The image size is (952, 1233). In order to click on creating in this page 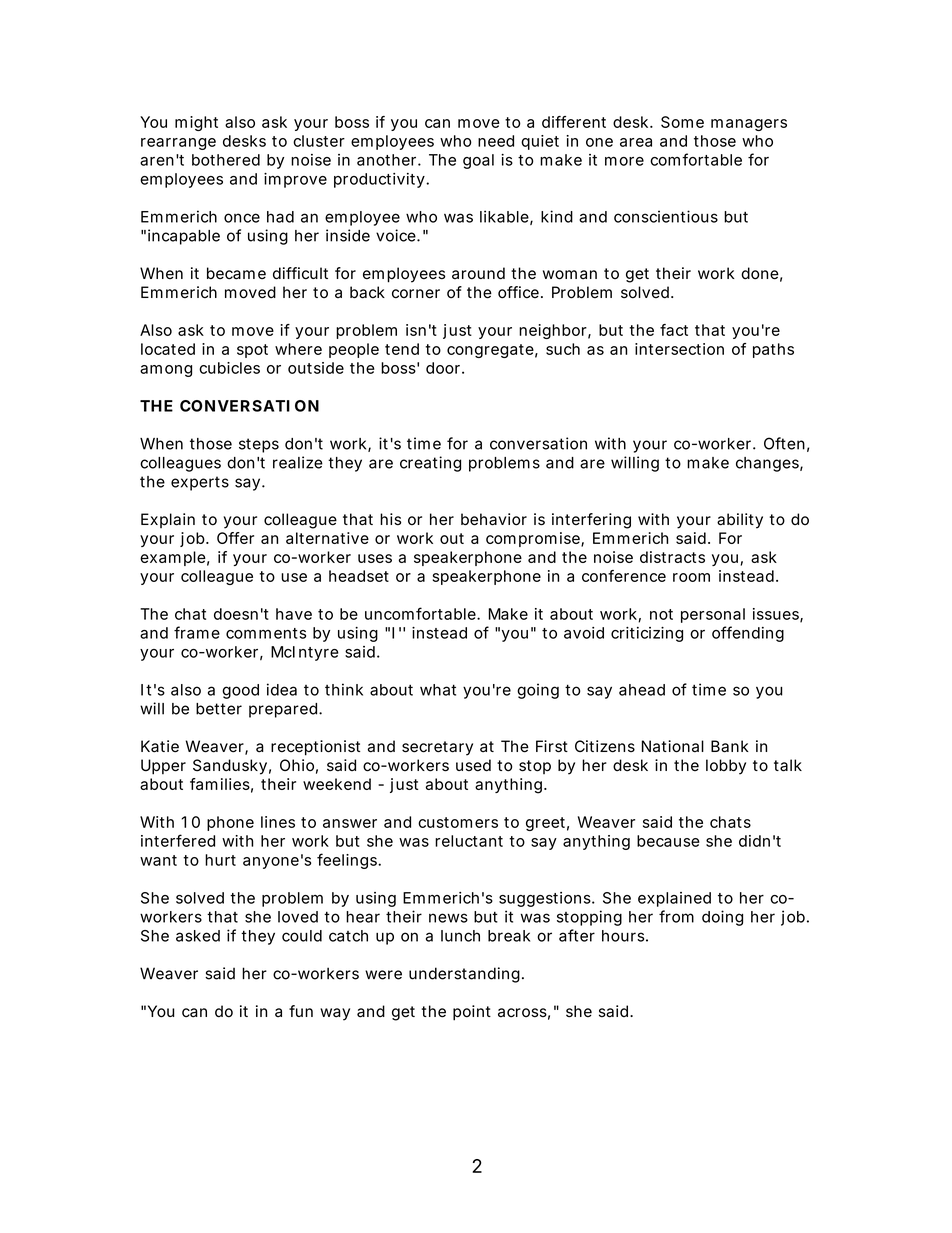, I will do `click(430, 464)`.
